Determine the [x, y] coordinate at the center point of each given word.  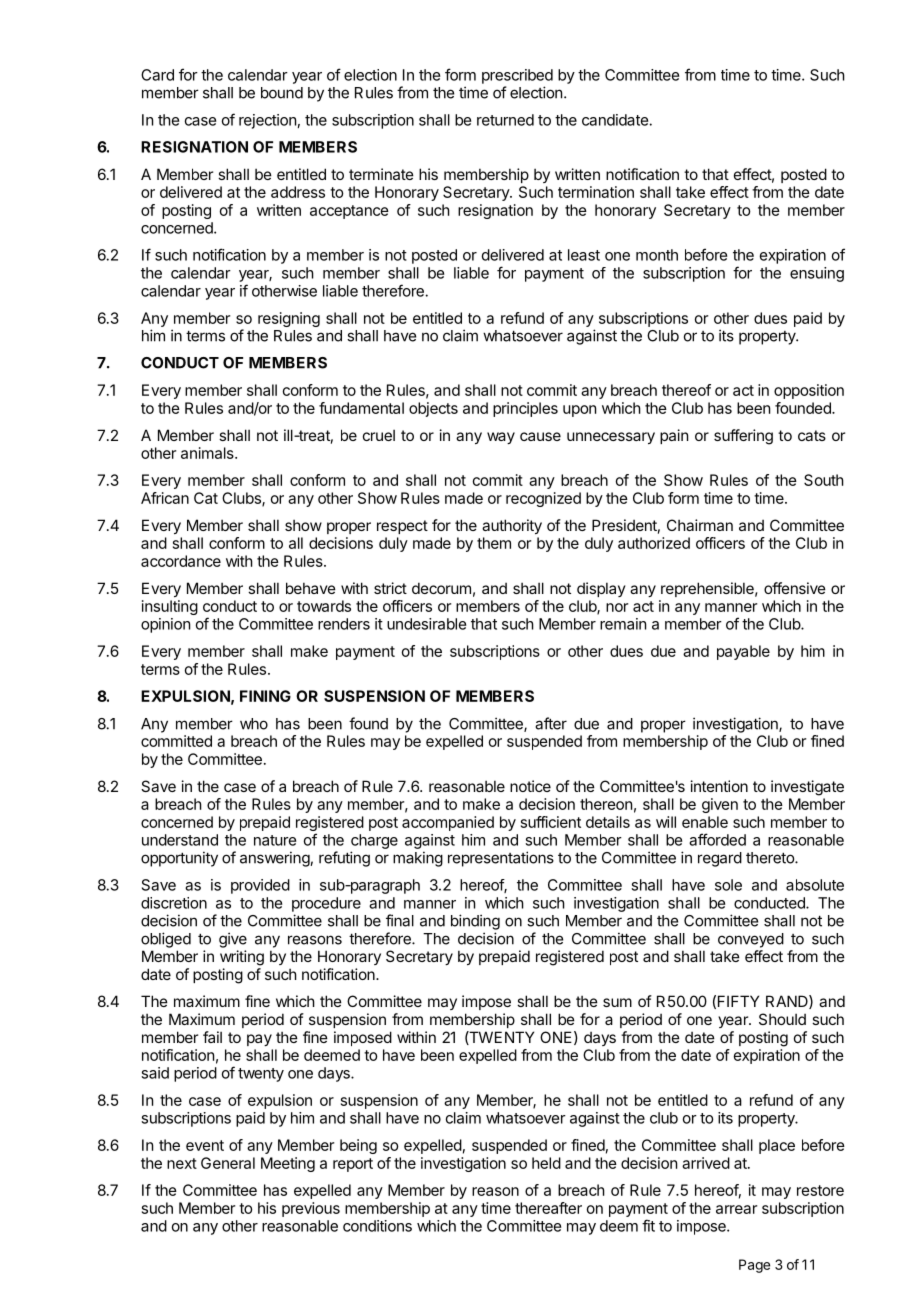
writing [242, 958]
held [546, 1163]
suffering [743, 437]
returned [505, 120]
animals [208, 453]
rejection [267, 121]
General [228, 1163]
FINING [265, 696]
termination [596, 192]
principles [525, 409]
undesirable [426, 624]
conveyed [751, 940]
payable [743, 652]
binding [475, 922]
